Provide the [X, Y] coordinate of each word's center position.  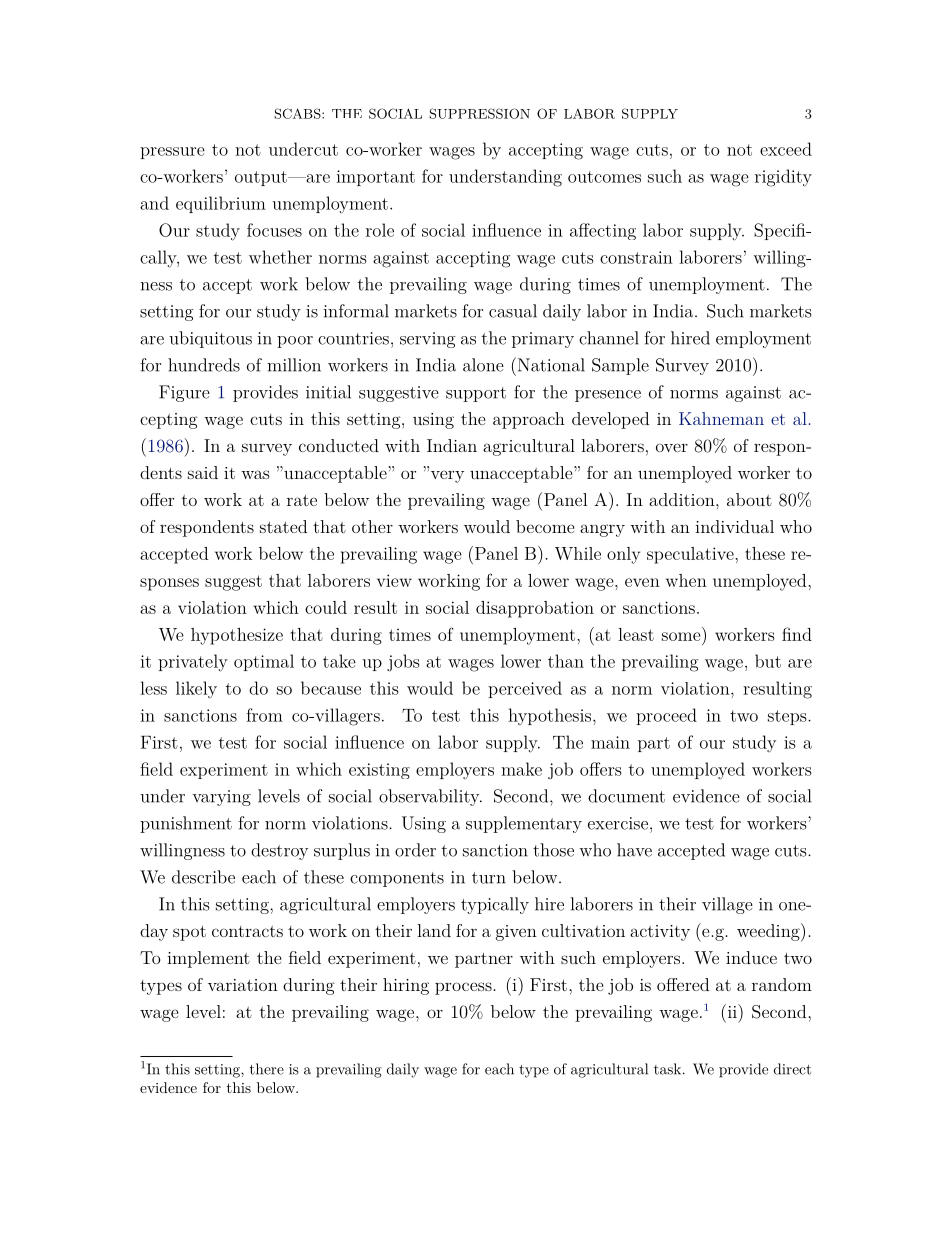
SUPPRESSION [479, 113]
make [521, 769]
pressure [172, 153]
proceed [666, 716]
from [264, 715]
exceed [786, 149]
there [267, 1069]
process [463, 988]
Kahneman [721, 418]
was [255, 474]
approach [529, 420]
